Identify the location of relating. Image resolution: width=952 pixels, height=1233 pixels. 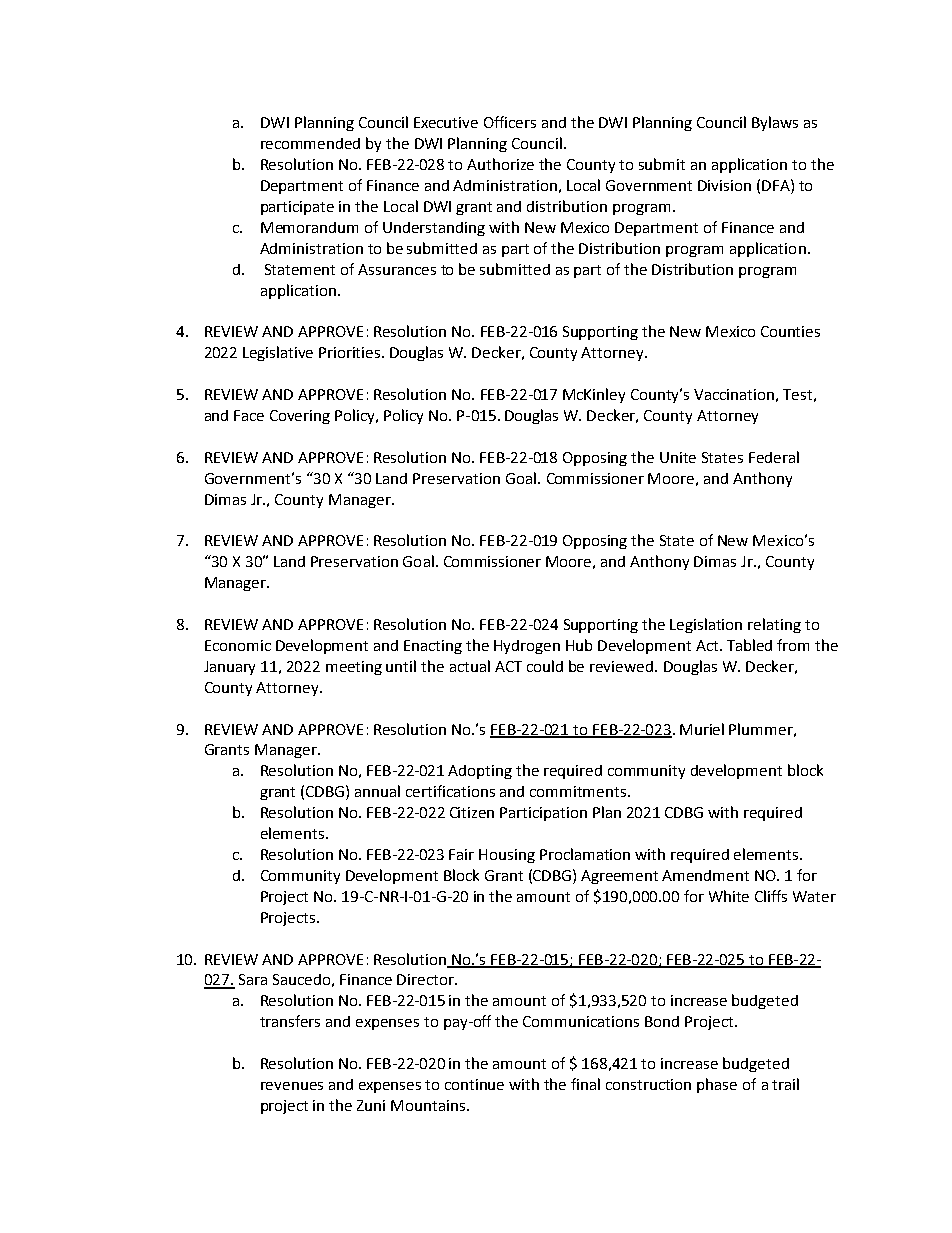
(774, 625).
